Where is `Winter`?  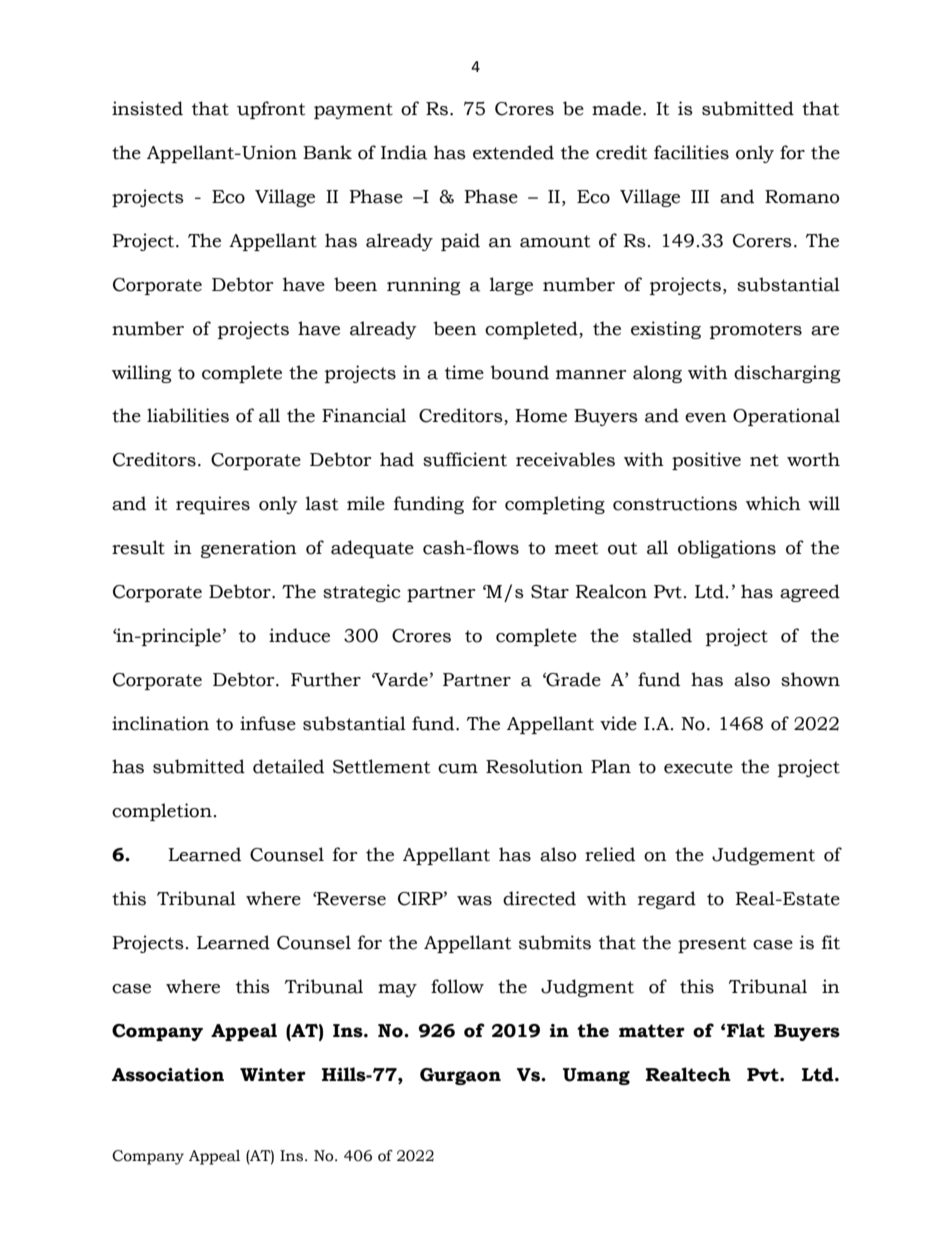
Winter is located at coordinates (273, 1075).
